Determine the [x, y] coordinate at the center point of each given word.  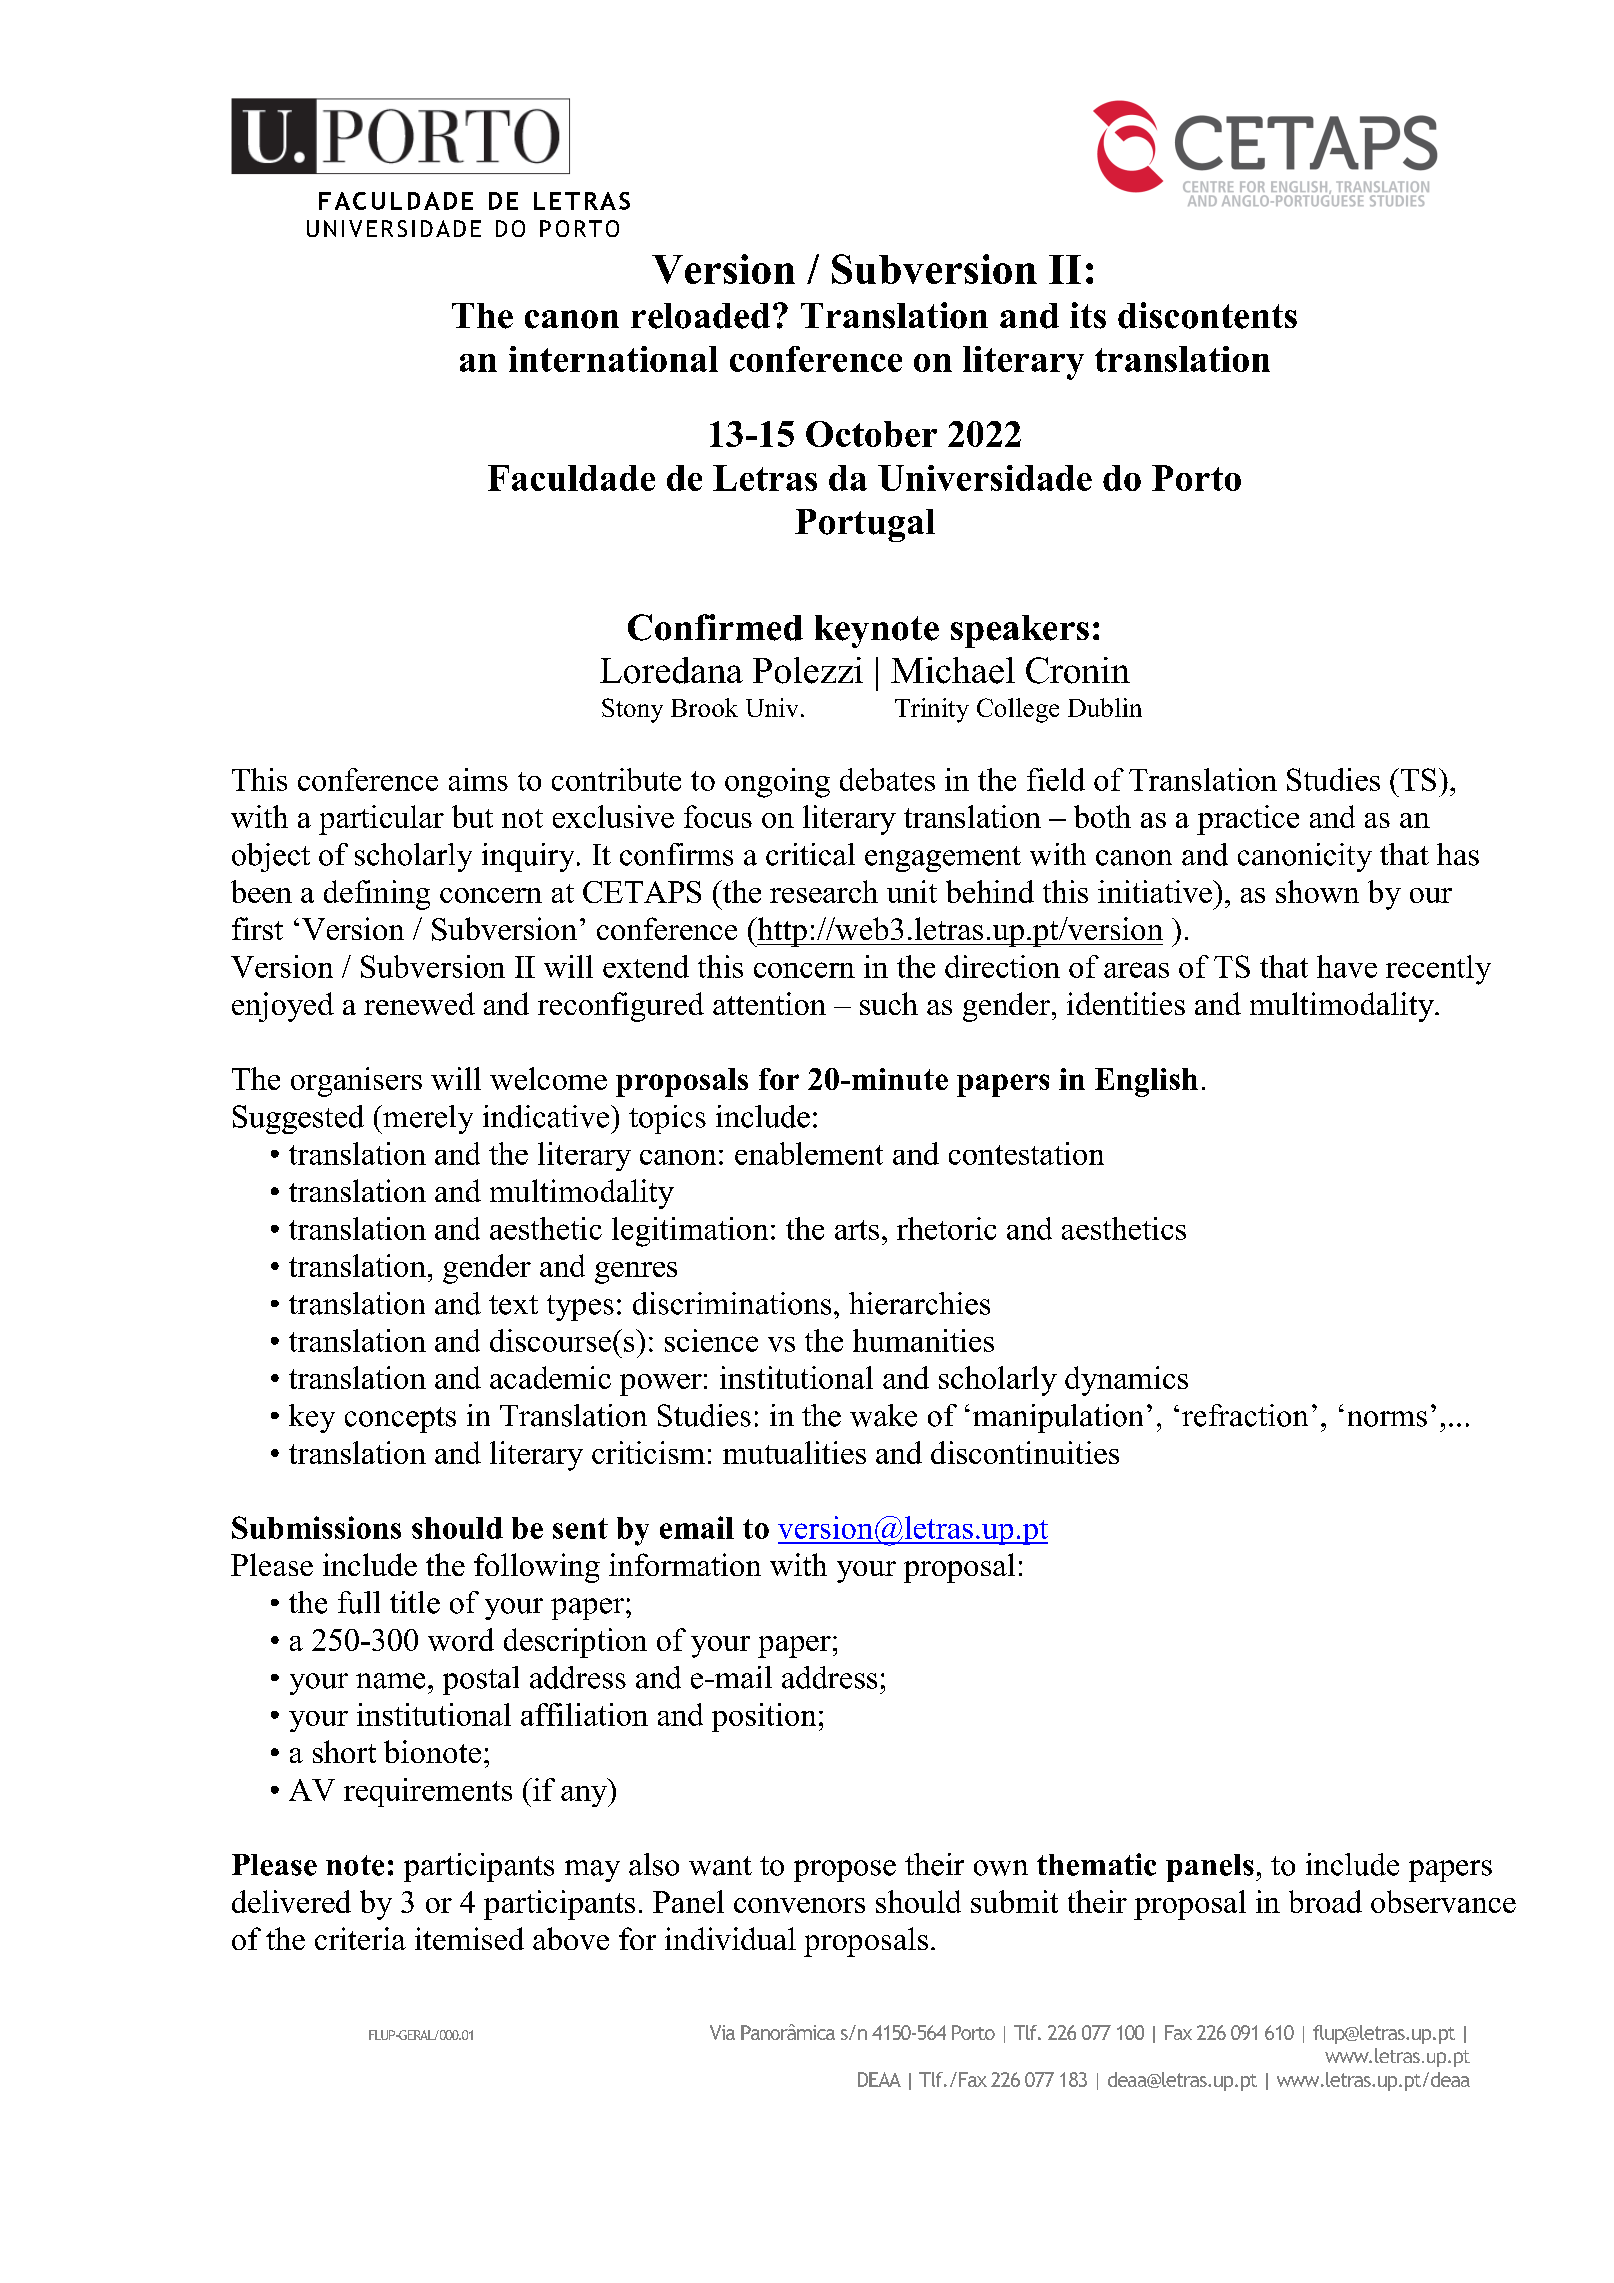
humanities [923, 1340]
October [871, 434]
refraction [1245, 1415]
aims [478, 779]
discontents [1207, 315]
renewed [419, 1003]
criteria [360, 1938]
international [613, 359]
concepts [400, 1420]
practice [1248, 820]
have [1347, 966]
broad [1325, 1901]
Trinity [932, 710]
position [764, 1717]
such [889, 1003]
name [390, 1681]
